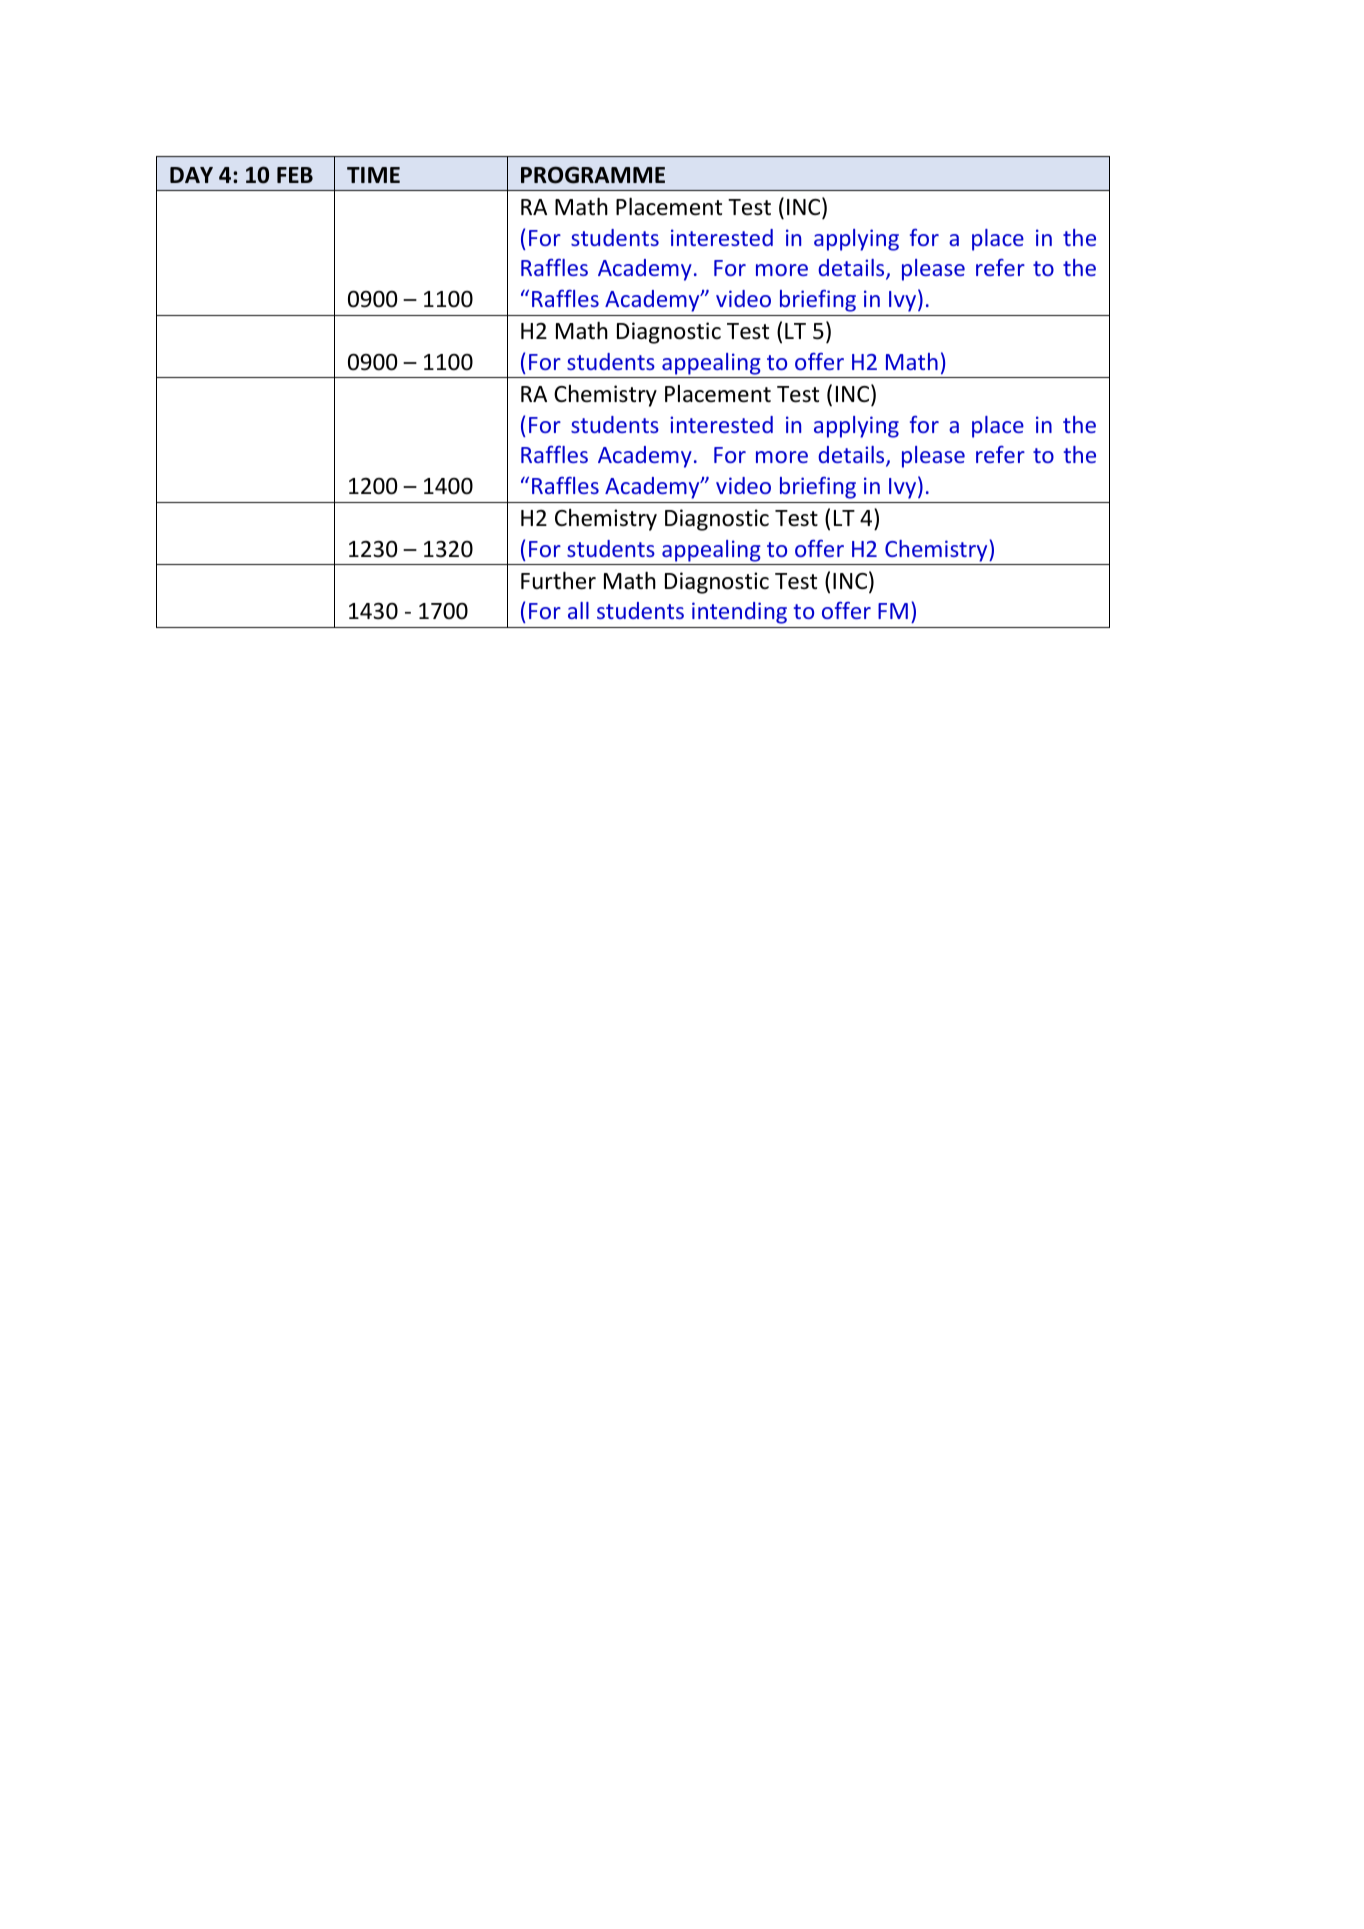 The image size is (1364, 1929). Describe the element at coordinates (593, 175) in the screenshot. I see `PROGRAMME` at that location.
